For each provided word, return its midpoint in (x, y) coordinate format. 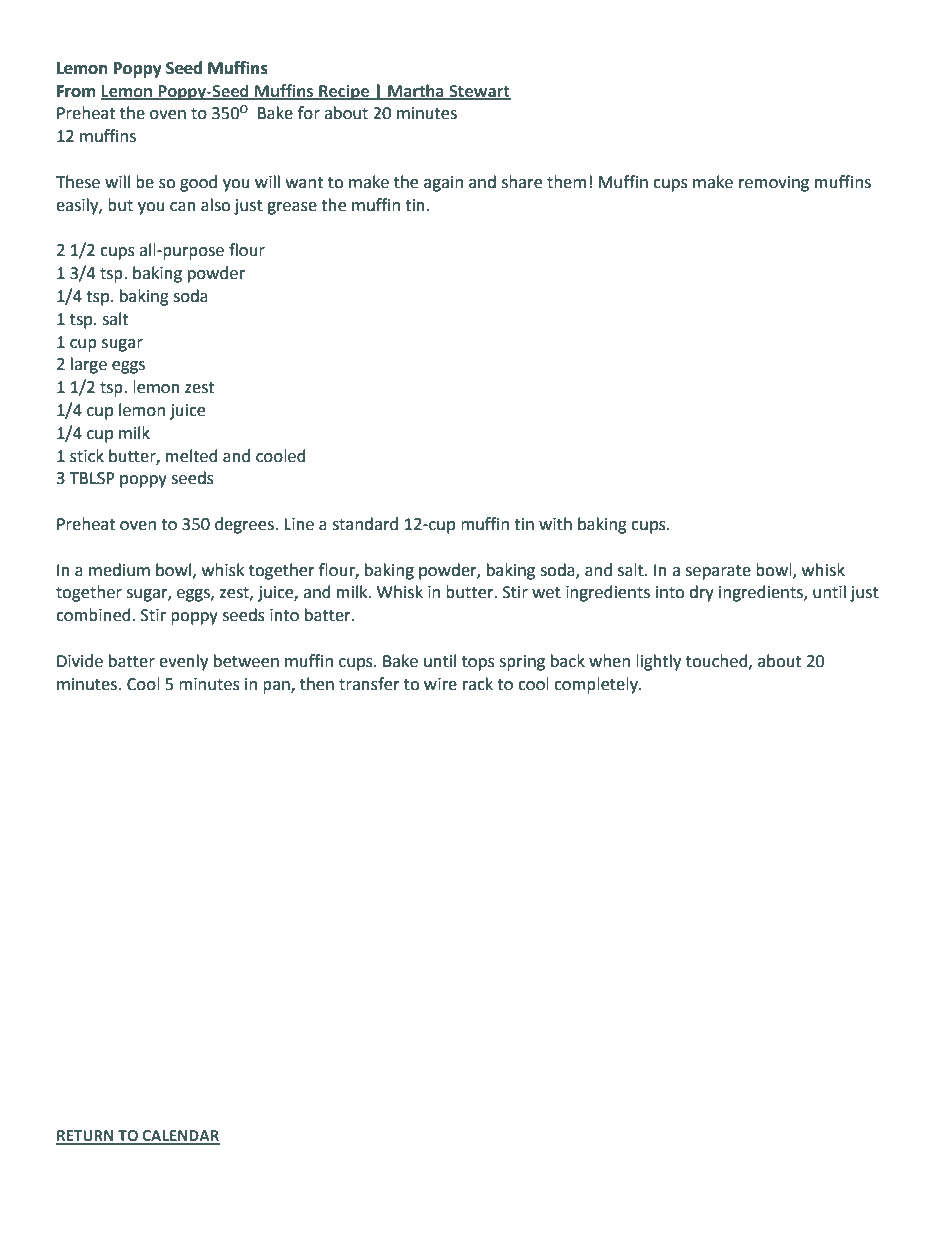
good (198, 183)
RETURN (86, 1137)
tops (478, 663)
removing (774, 184)
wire (440, 684)
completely (597, 685)
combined (93, 615)
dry (701, 593)
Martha (416, 91)
